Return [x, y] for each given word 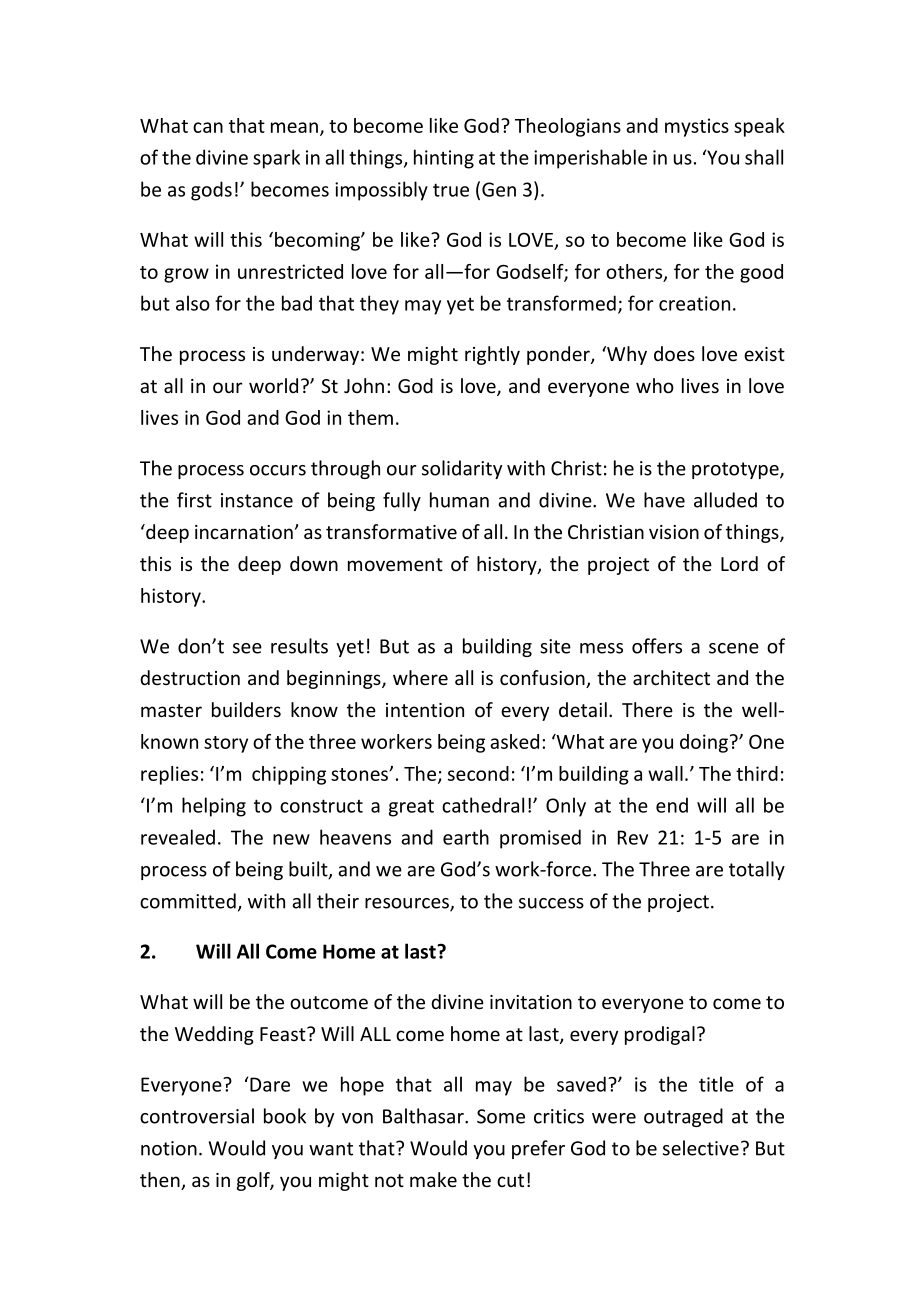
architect [671, 677]
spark [276, 159]
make [433, 1179]
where [420, 677]
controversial [197, 1116]
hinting [444, 159]
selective [701, 1148]
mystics [697, 127]
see [247, 648]
